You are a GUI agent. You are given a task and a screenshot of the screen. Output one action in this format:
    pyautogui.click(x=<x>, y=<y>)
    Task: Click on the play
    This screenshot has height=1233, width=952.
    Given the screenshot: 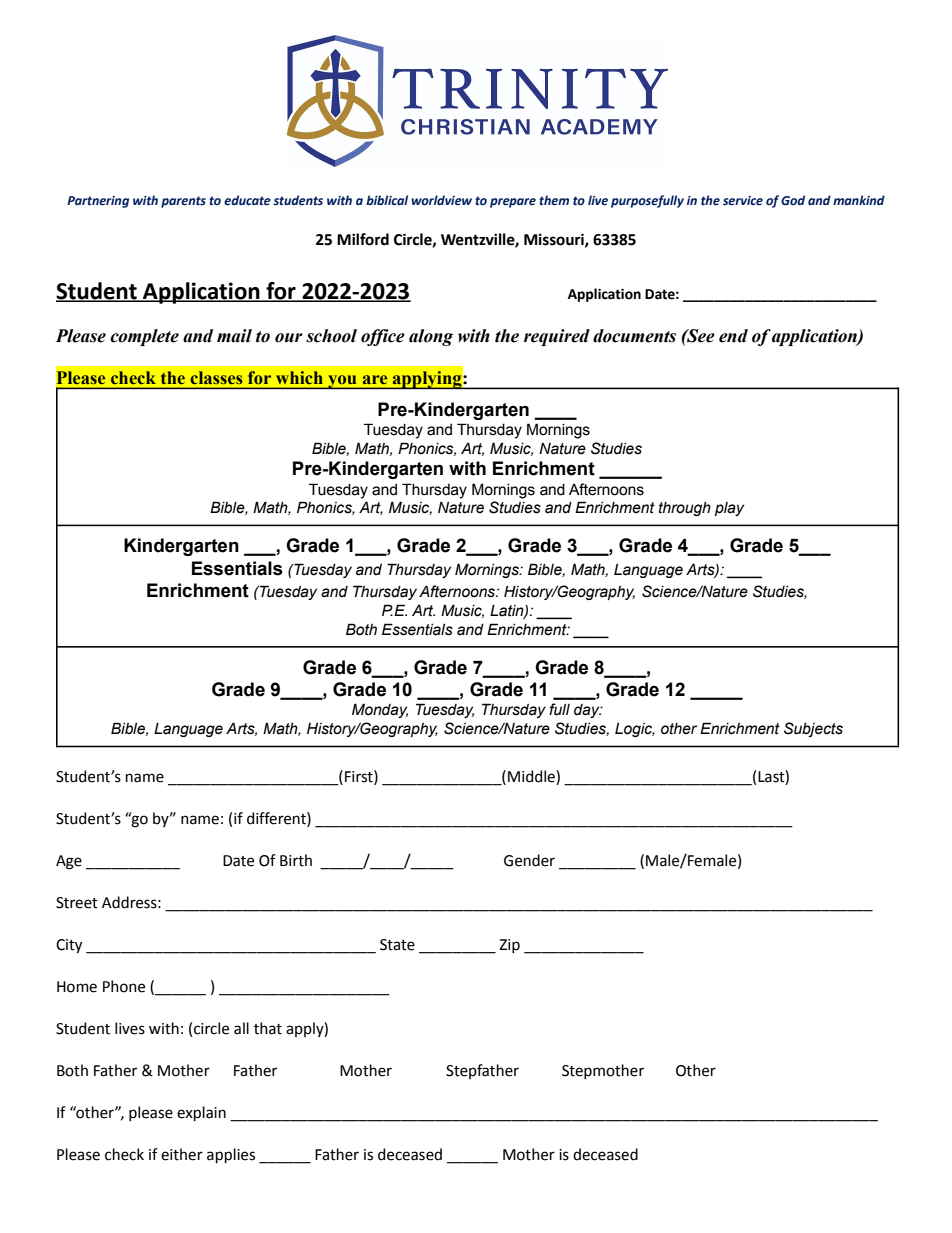 What is the action you would take?
    pyautogui.click(x=729, y=509)
